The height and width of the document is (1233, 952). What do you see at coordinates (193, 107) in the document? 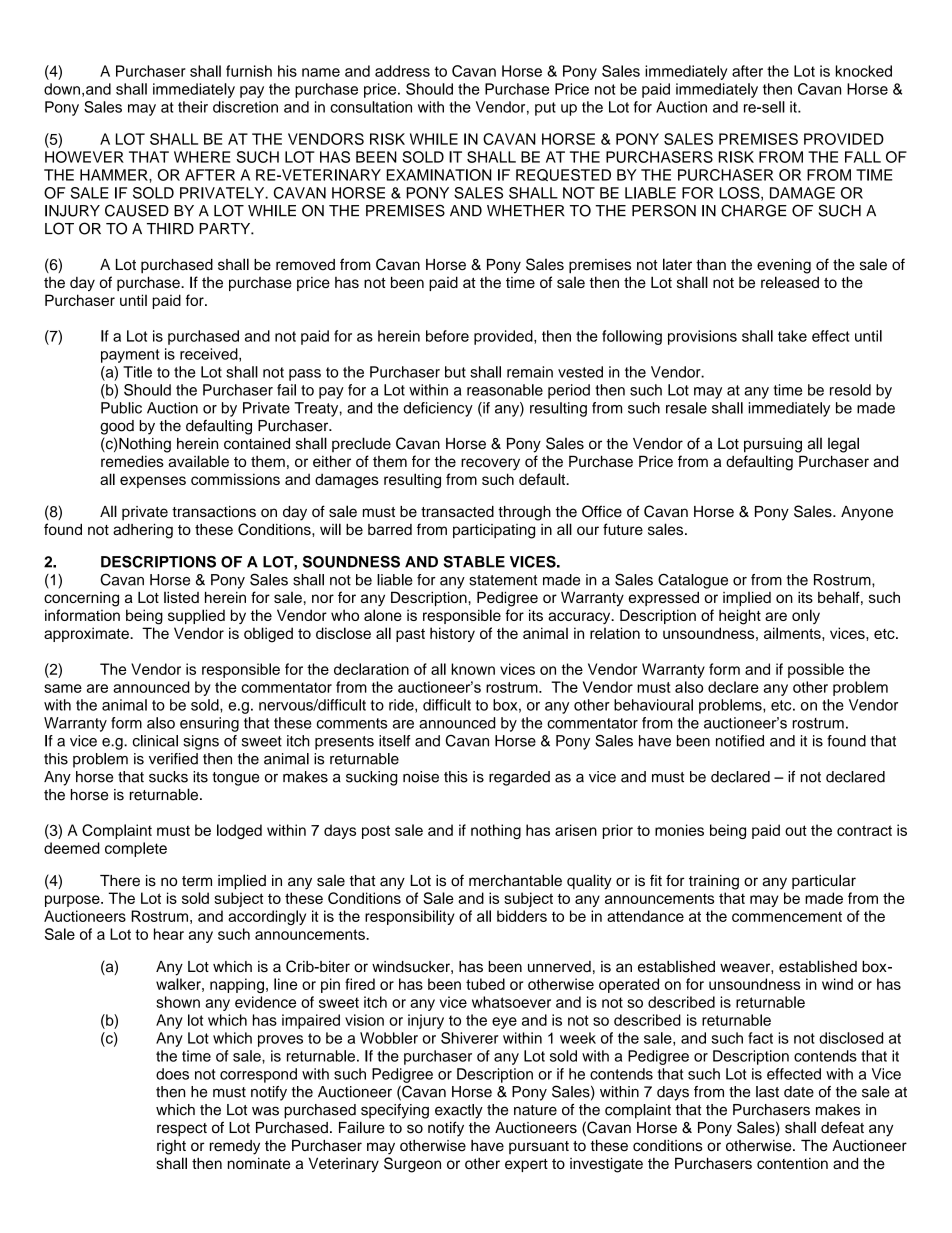
I see `their` at bounding box center [193, 107].
